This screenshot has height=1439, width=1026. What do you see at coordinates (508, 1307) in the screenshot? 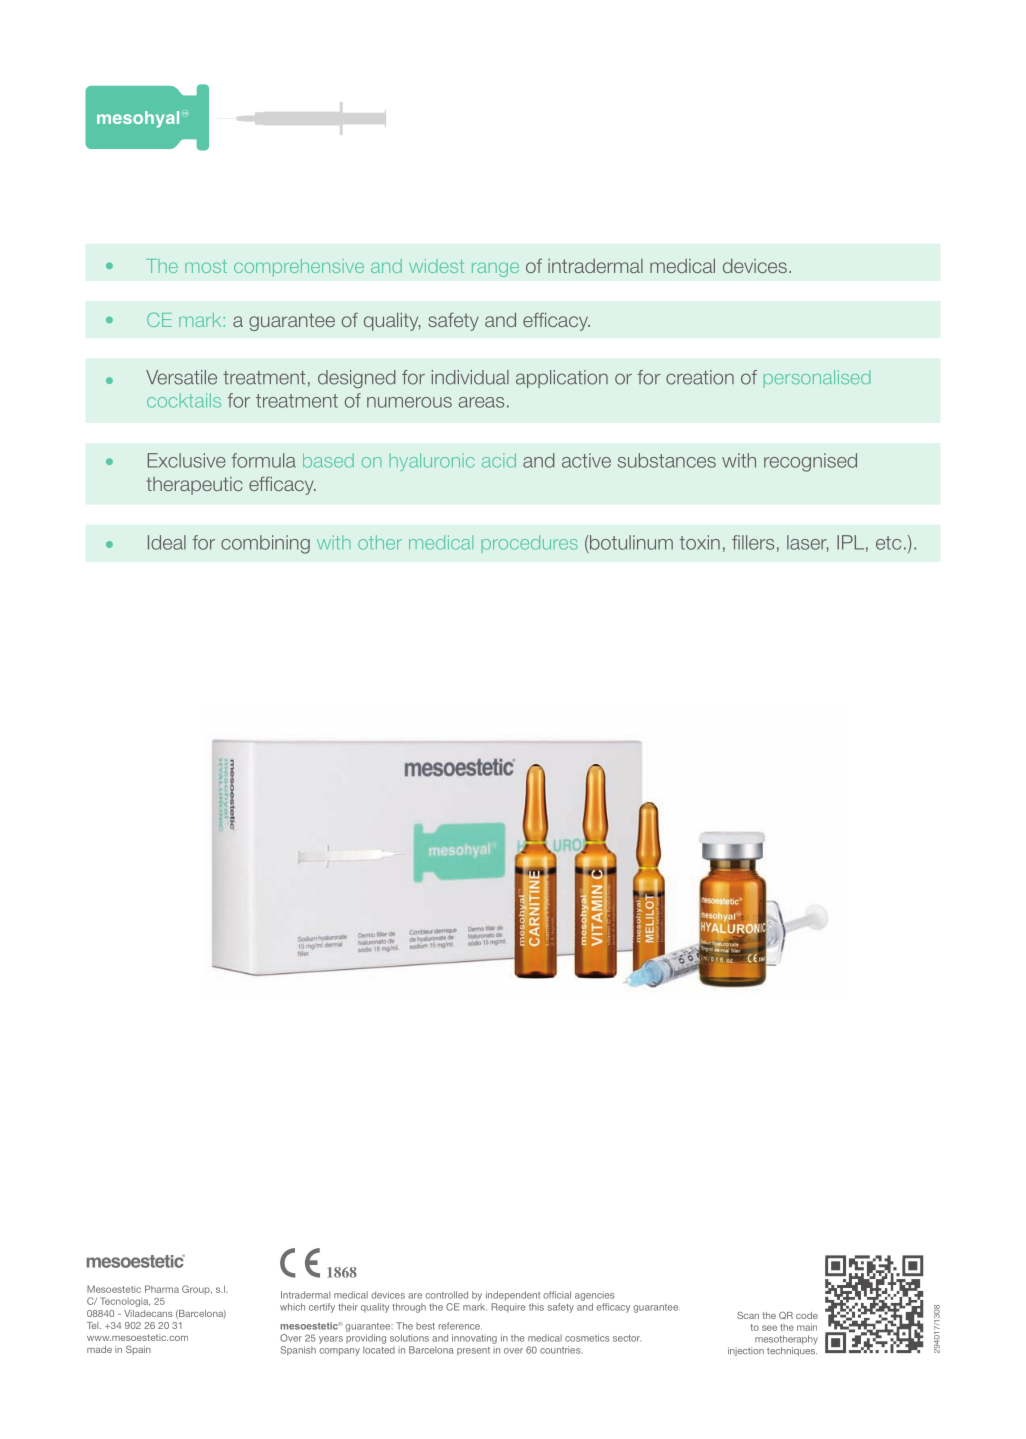
I see `Require` at bounding box center [508, 1307].
